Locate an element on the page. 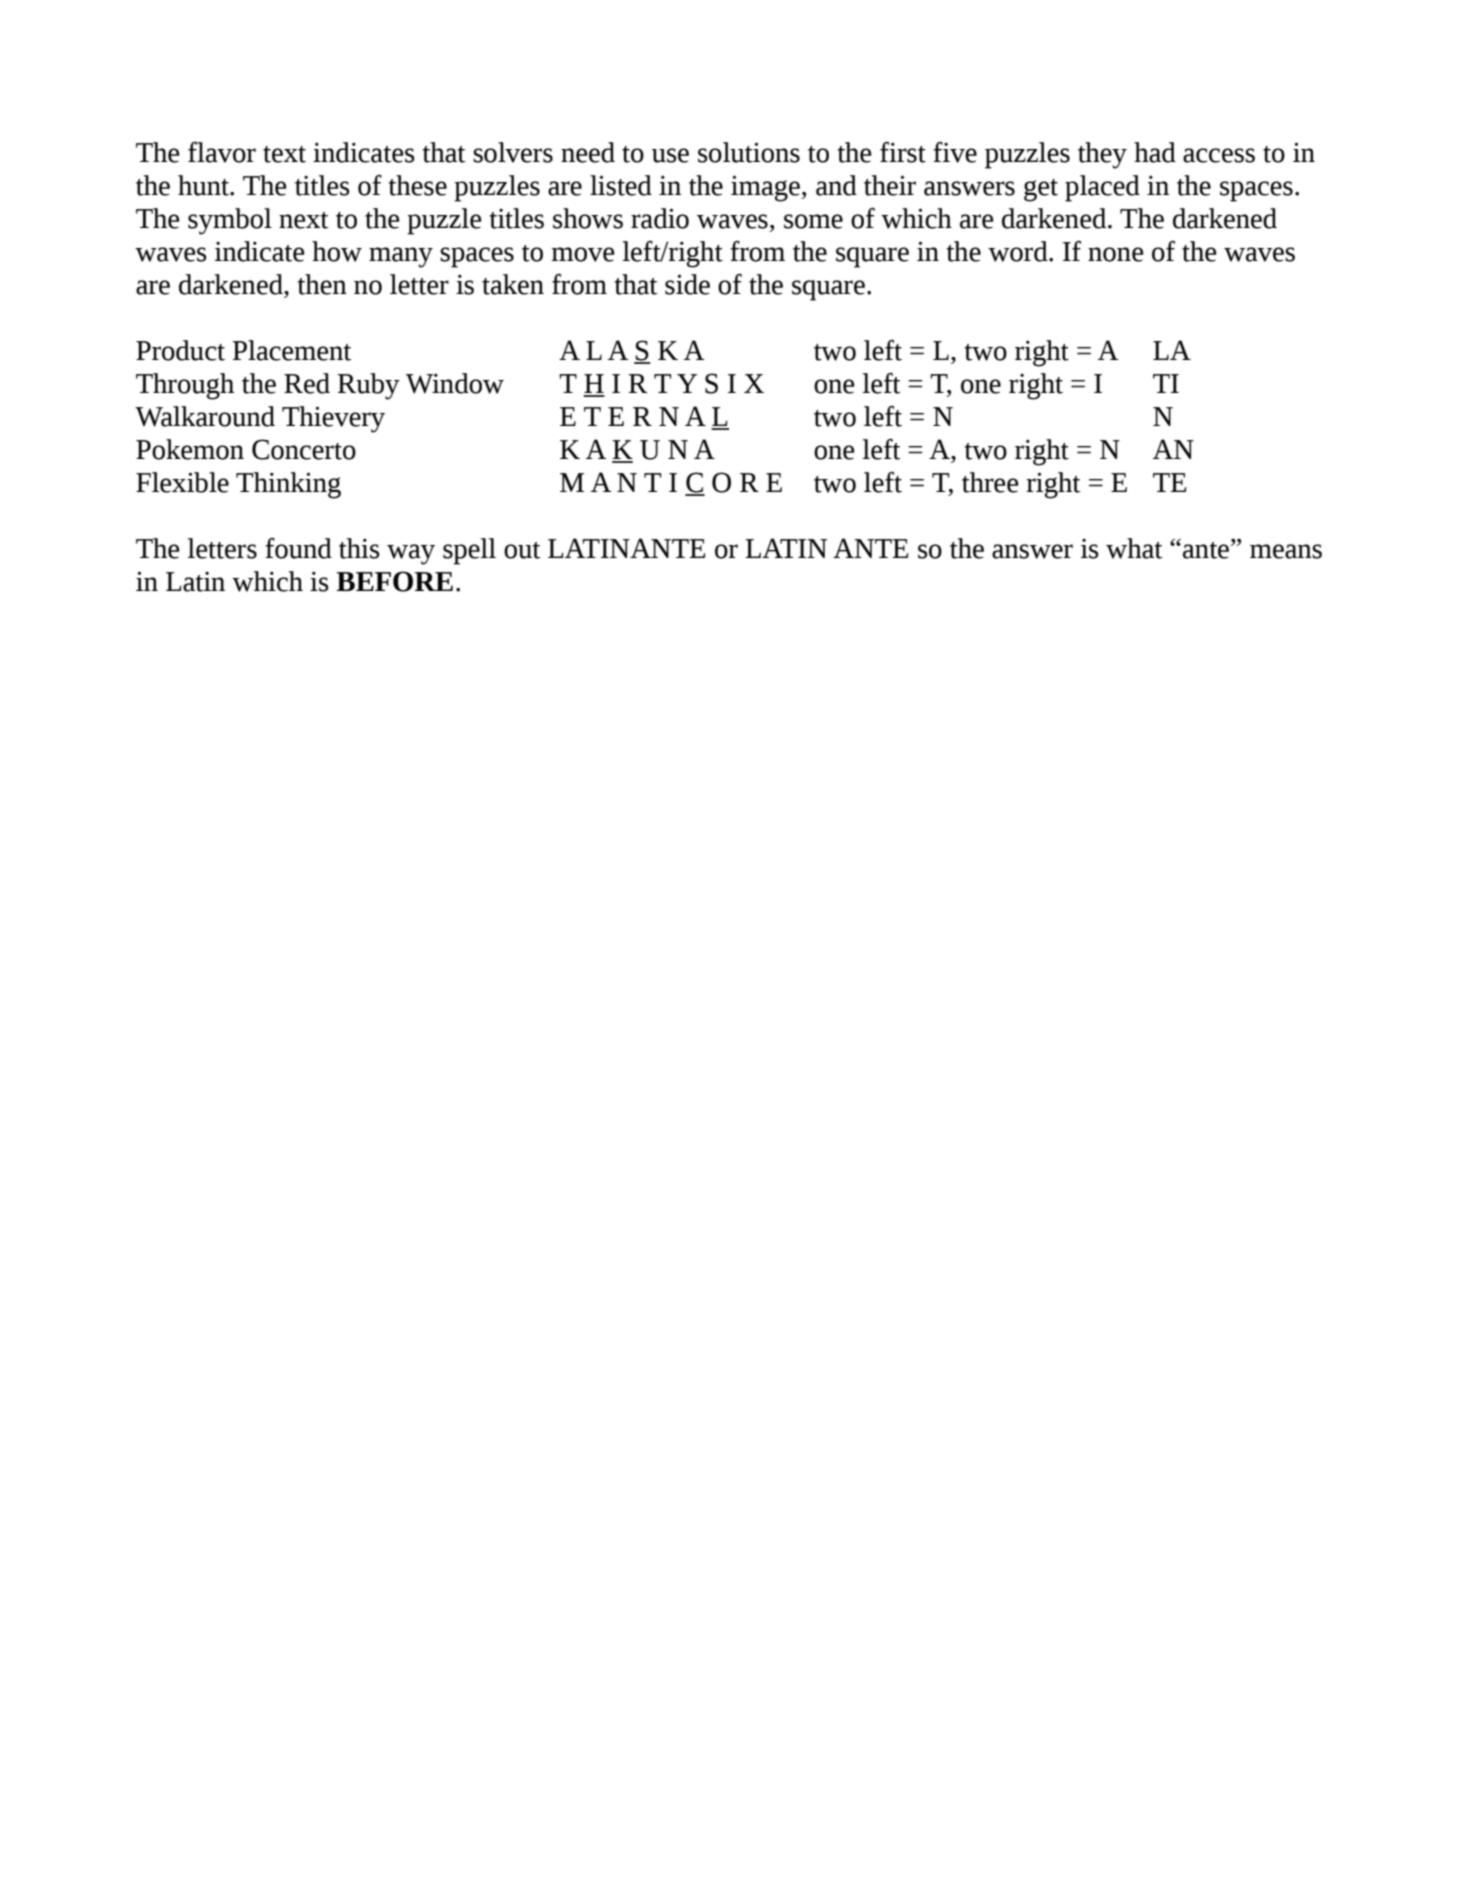 This page has height=1894, width=1463. none is located at coordinates (1115, 254).
